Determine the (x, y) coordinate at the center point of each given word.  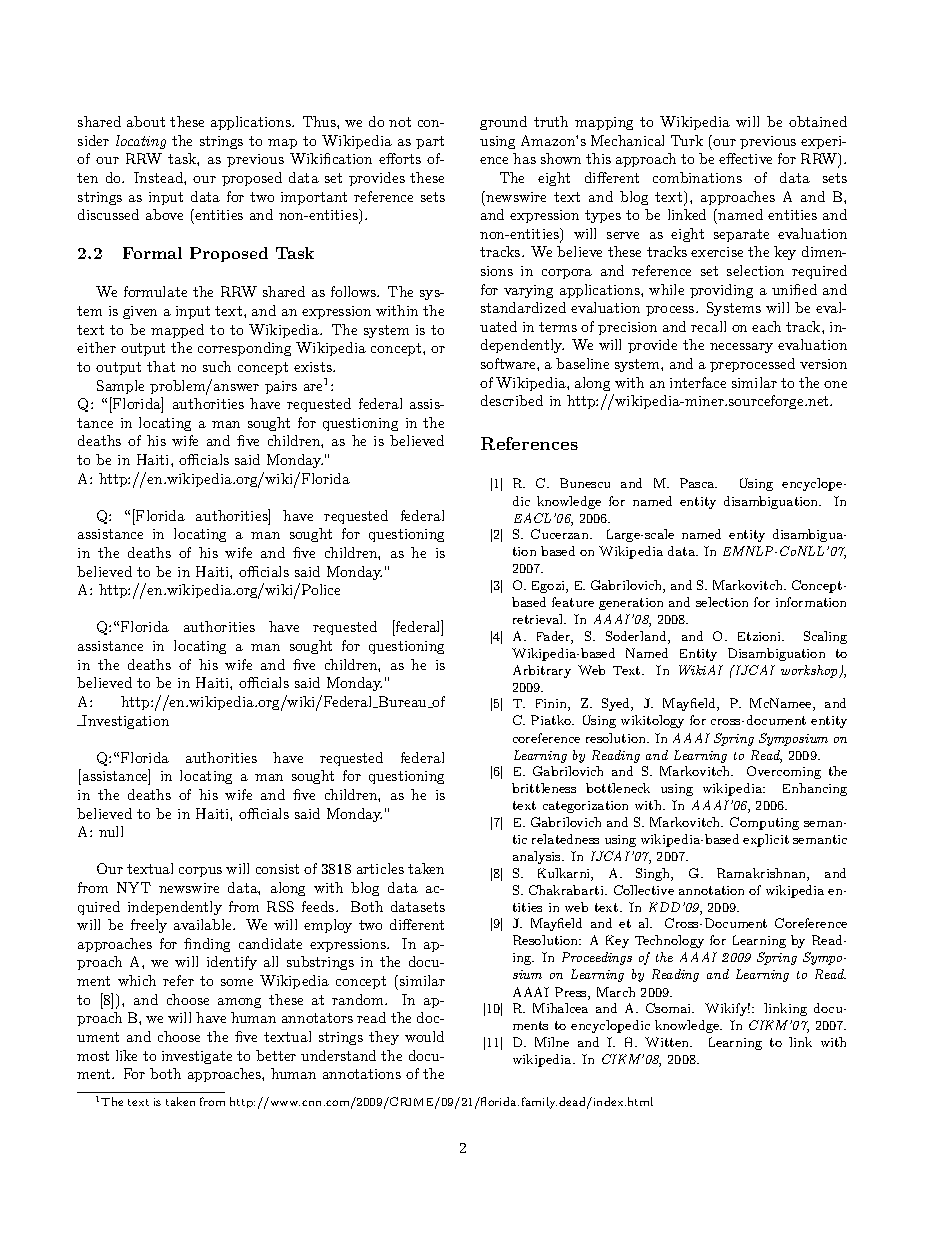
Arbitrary (542, 671)
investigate (197, 1057)
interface (698, 382)
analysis (538, 857)
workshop (810, 671)
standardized (523, 307)
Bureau (403, 702)
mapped (177, 331)
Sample (120, 387)
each (766, 326)
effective (745, 158)
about (146, 121)
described (512, 400)
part (430, 142)
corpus (200, 872)
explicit (766, 840)
